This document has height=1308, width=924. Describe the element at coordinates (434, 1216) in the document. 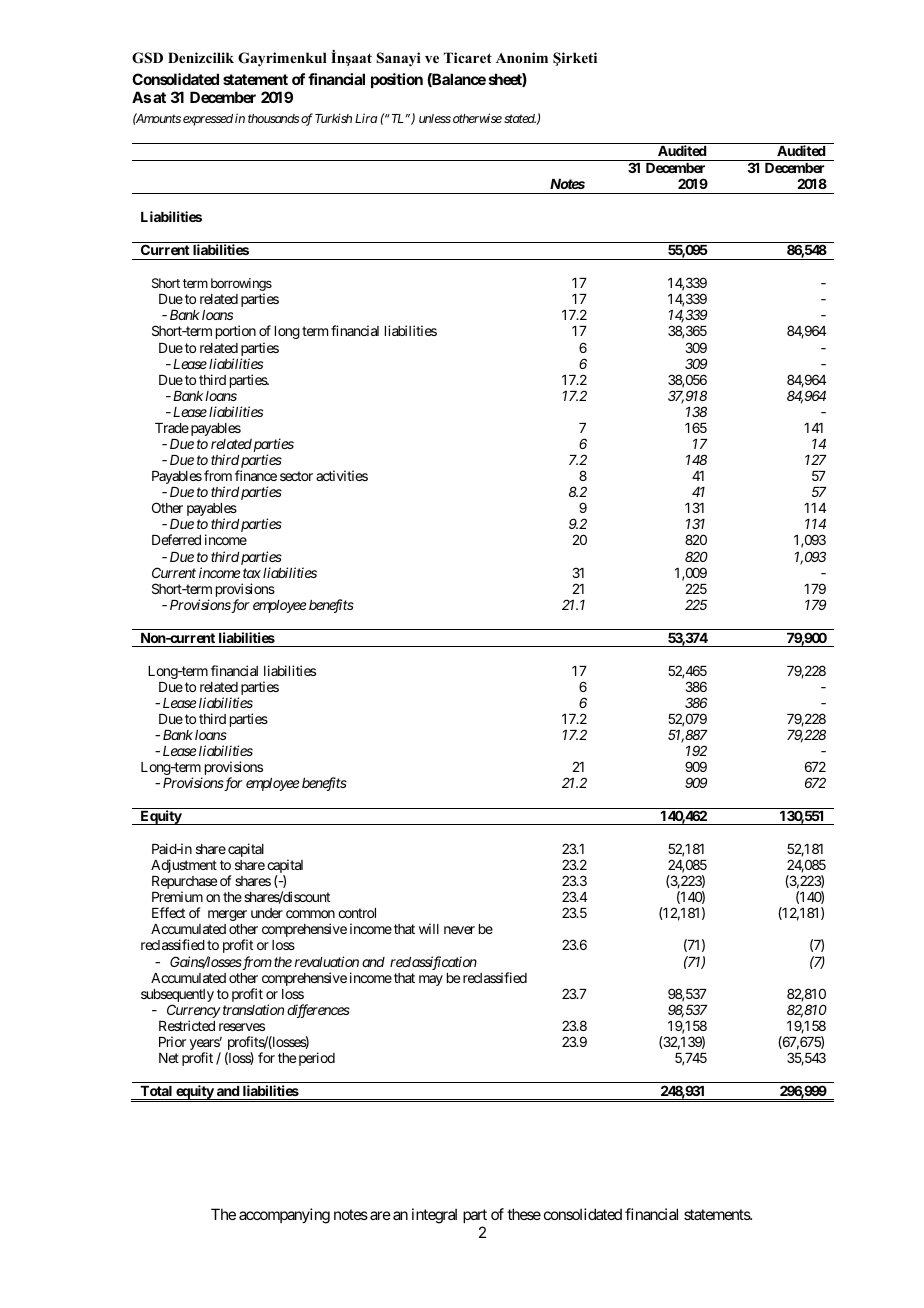

I see `integral` at that location.
